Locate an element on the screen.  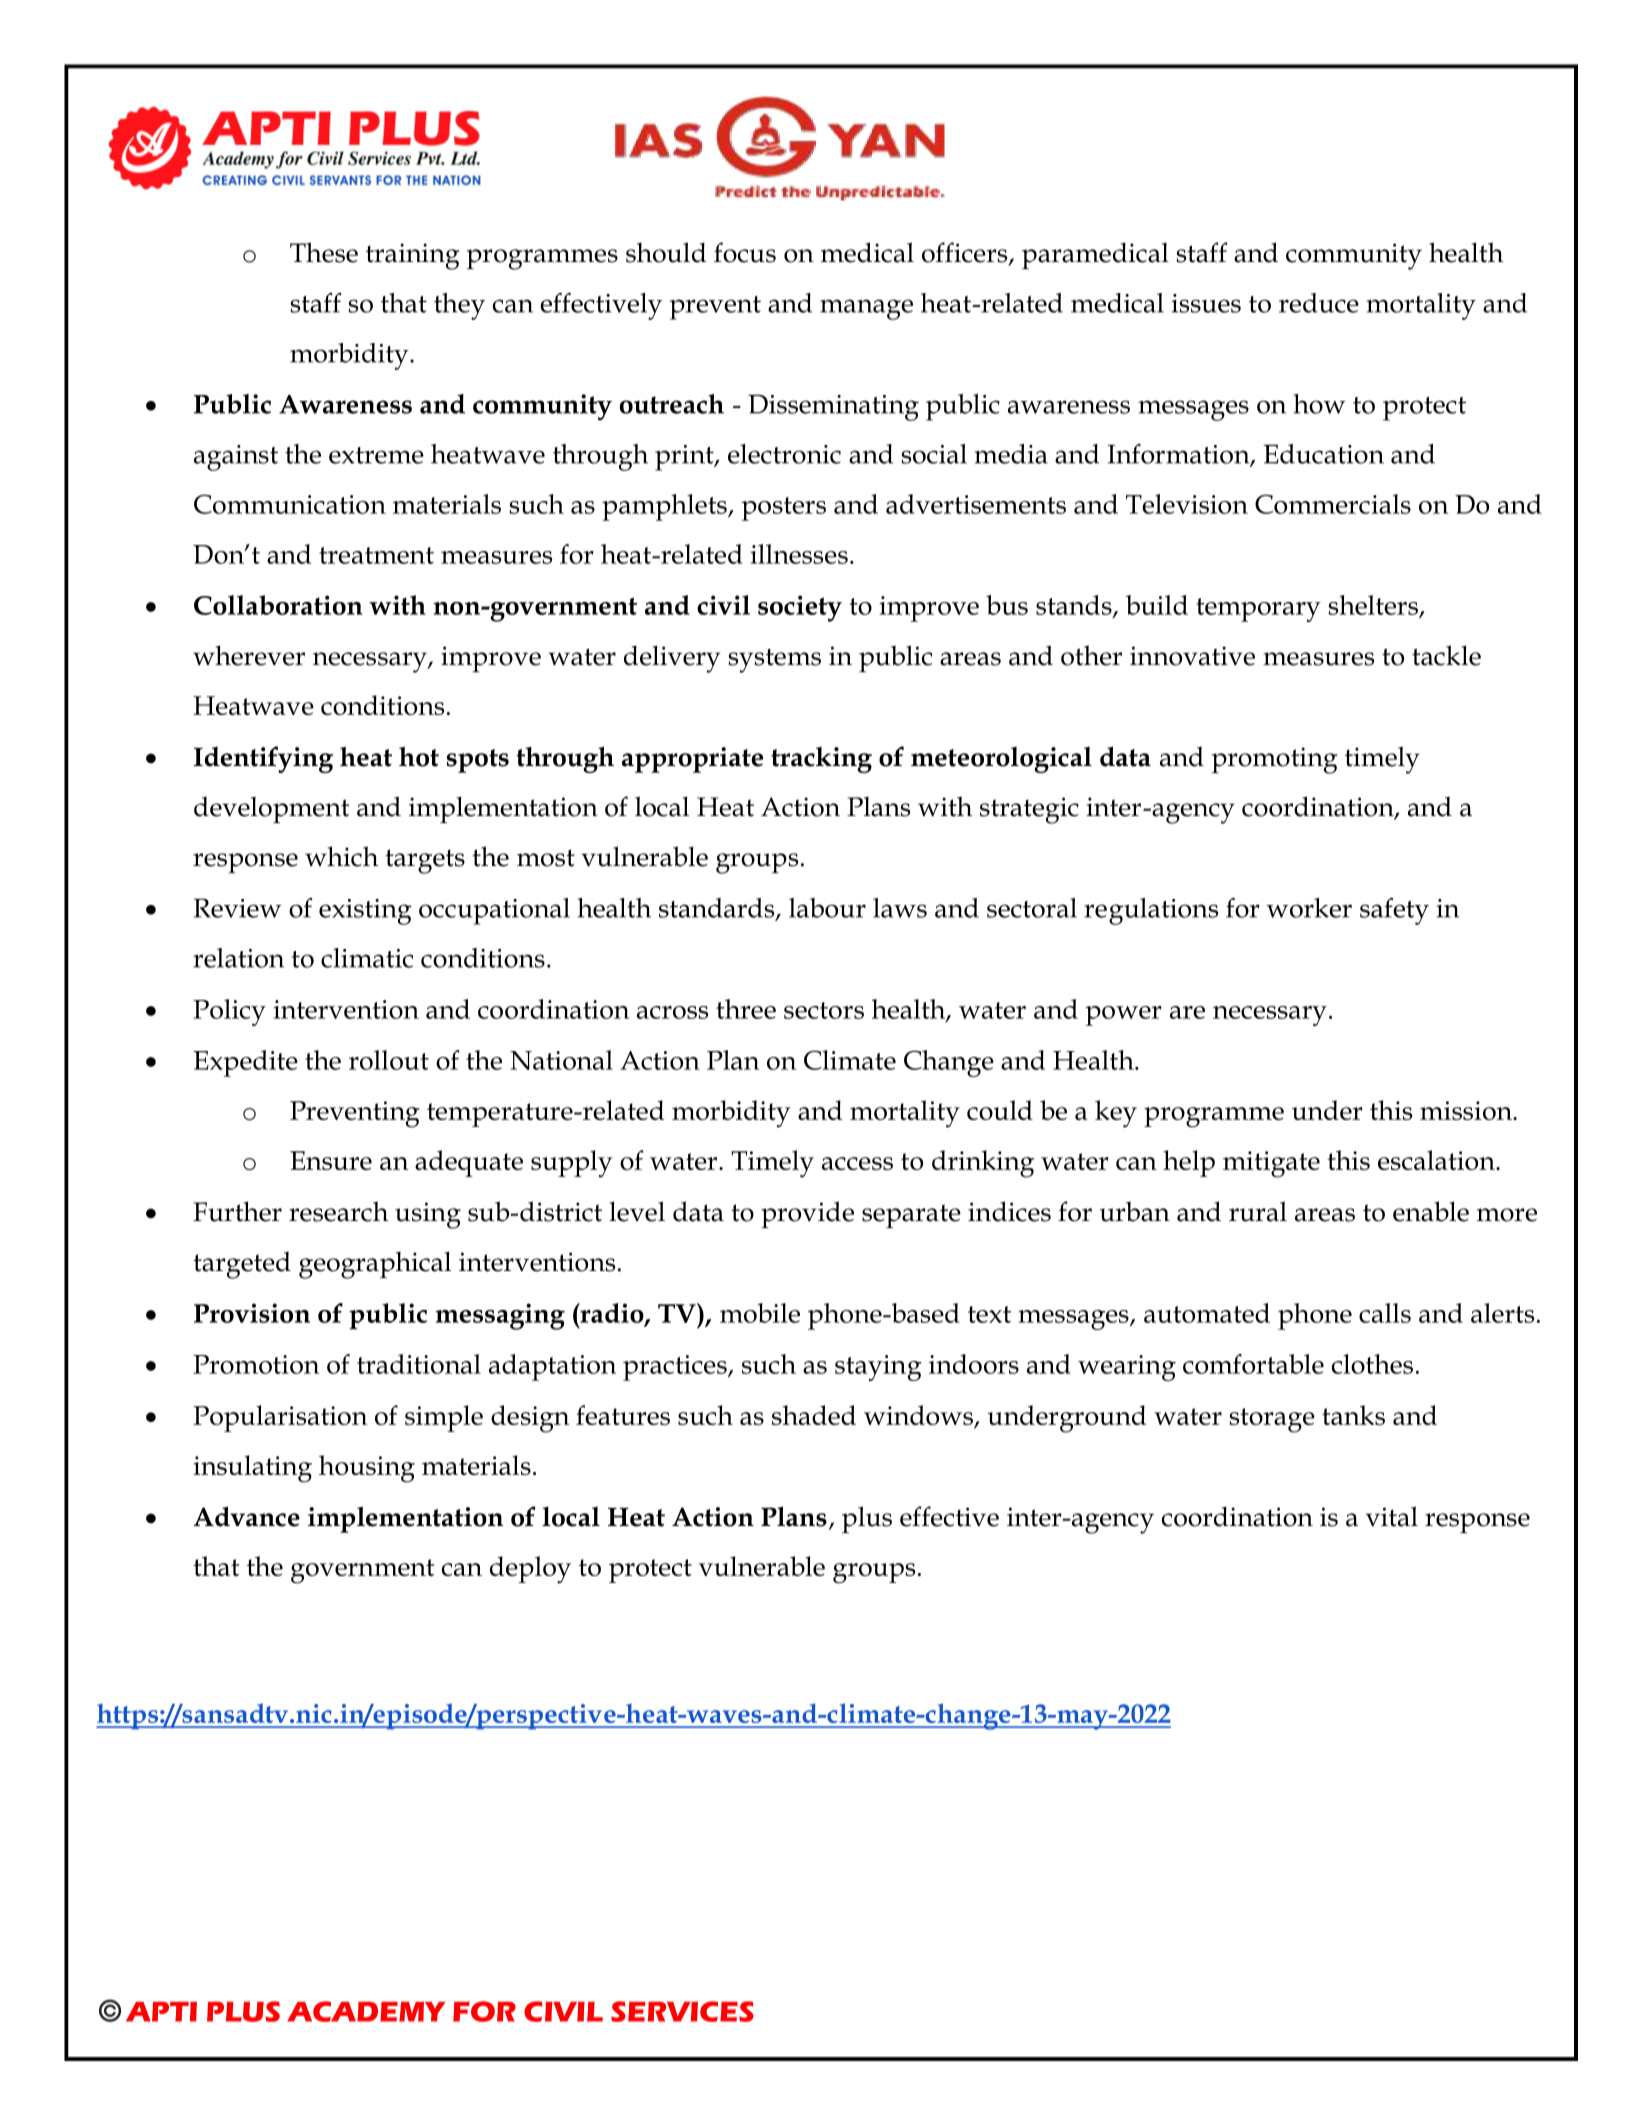
ACADEMY is located at coordinates (366, 2011).
